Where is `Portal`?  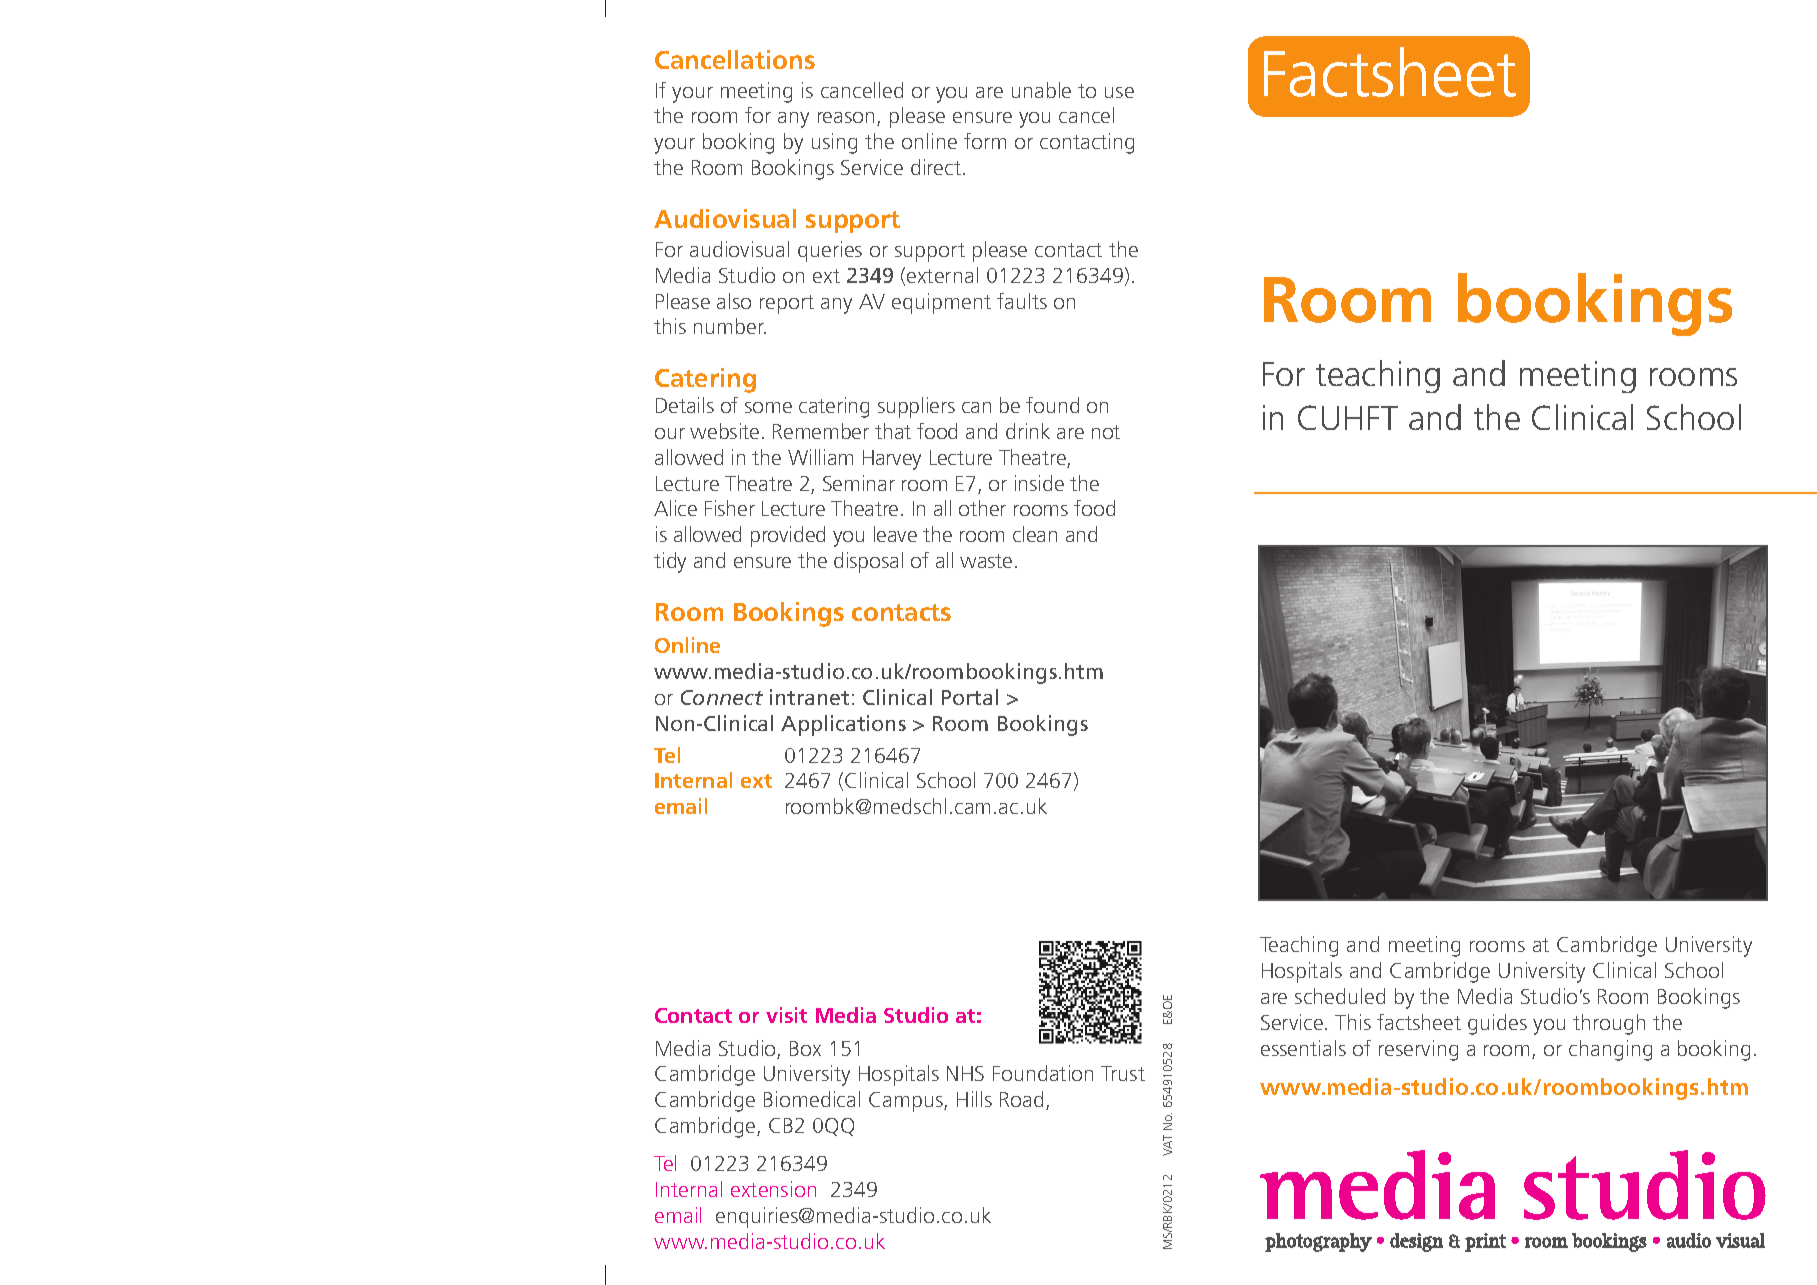
Portal is located at coordinates (970, 697).
